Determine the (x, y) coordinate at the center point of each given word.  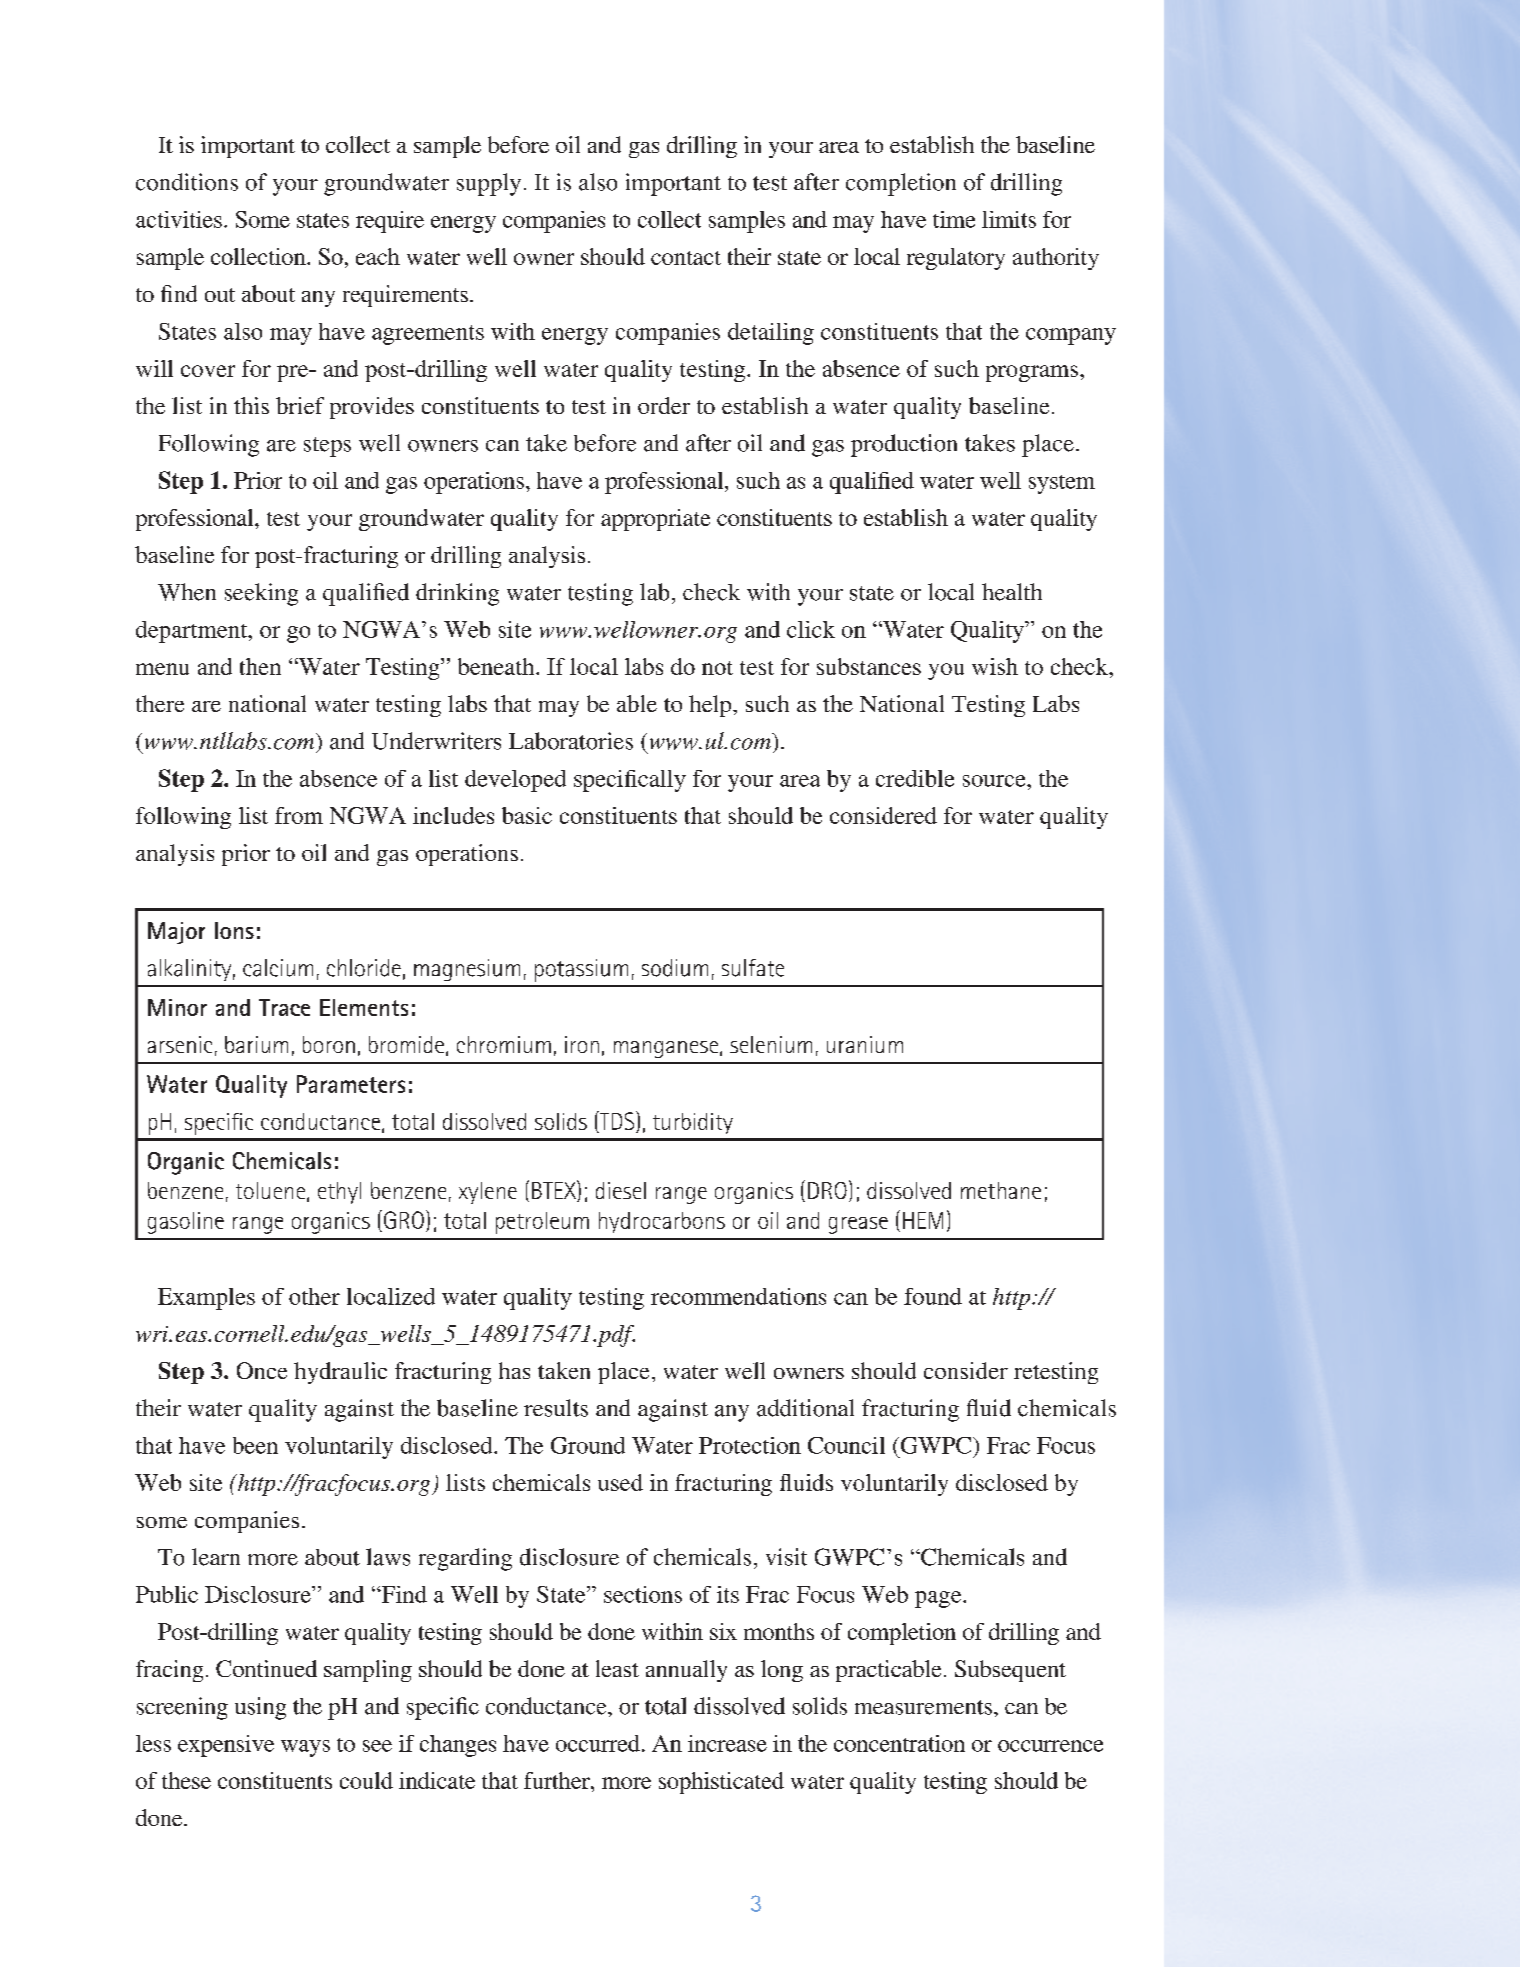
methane (1001, 1190)
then (260, 666)
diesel (621, 1190)
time (954, 219)
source (995, 781)
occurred (598, 1743)
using (260, 1708)
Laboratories (571, 741)
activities (179, 219)
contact (686, 258)
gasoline (186, 1223)
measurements (923, 1707)
